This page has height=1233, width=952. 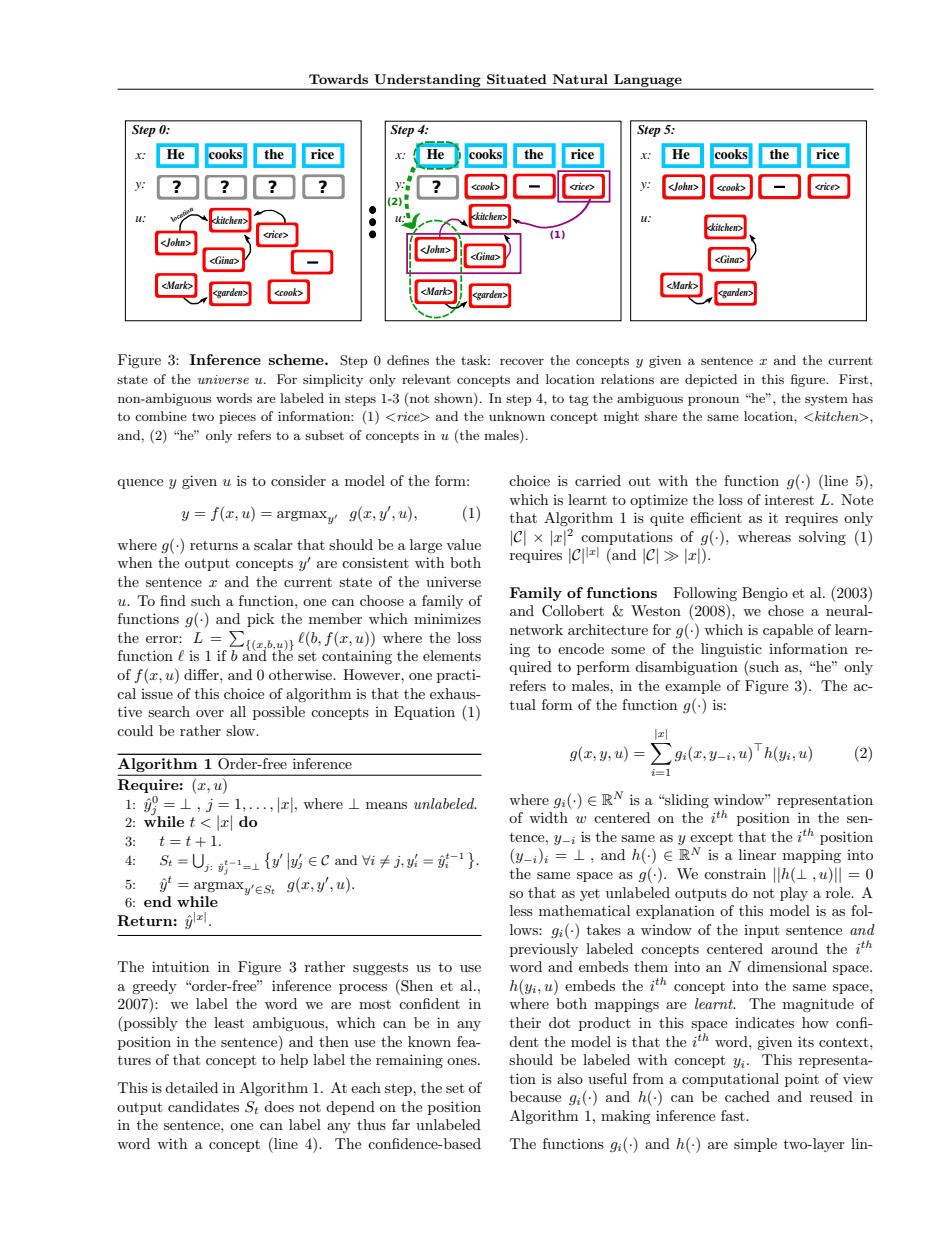 I want to click on Situated, so click(x=517, y=79).
